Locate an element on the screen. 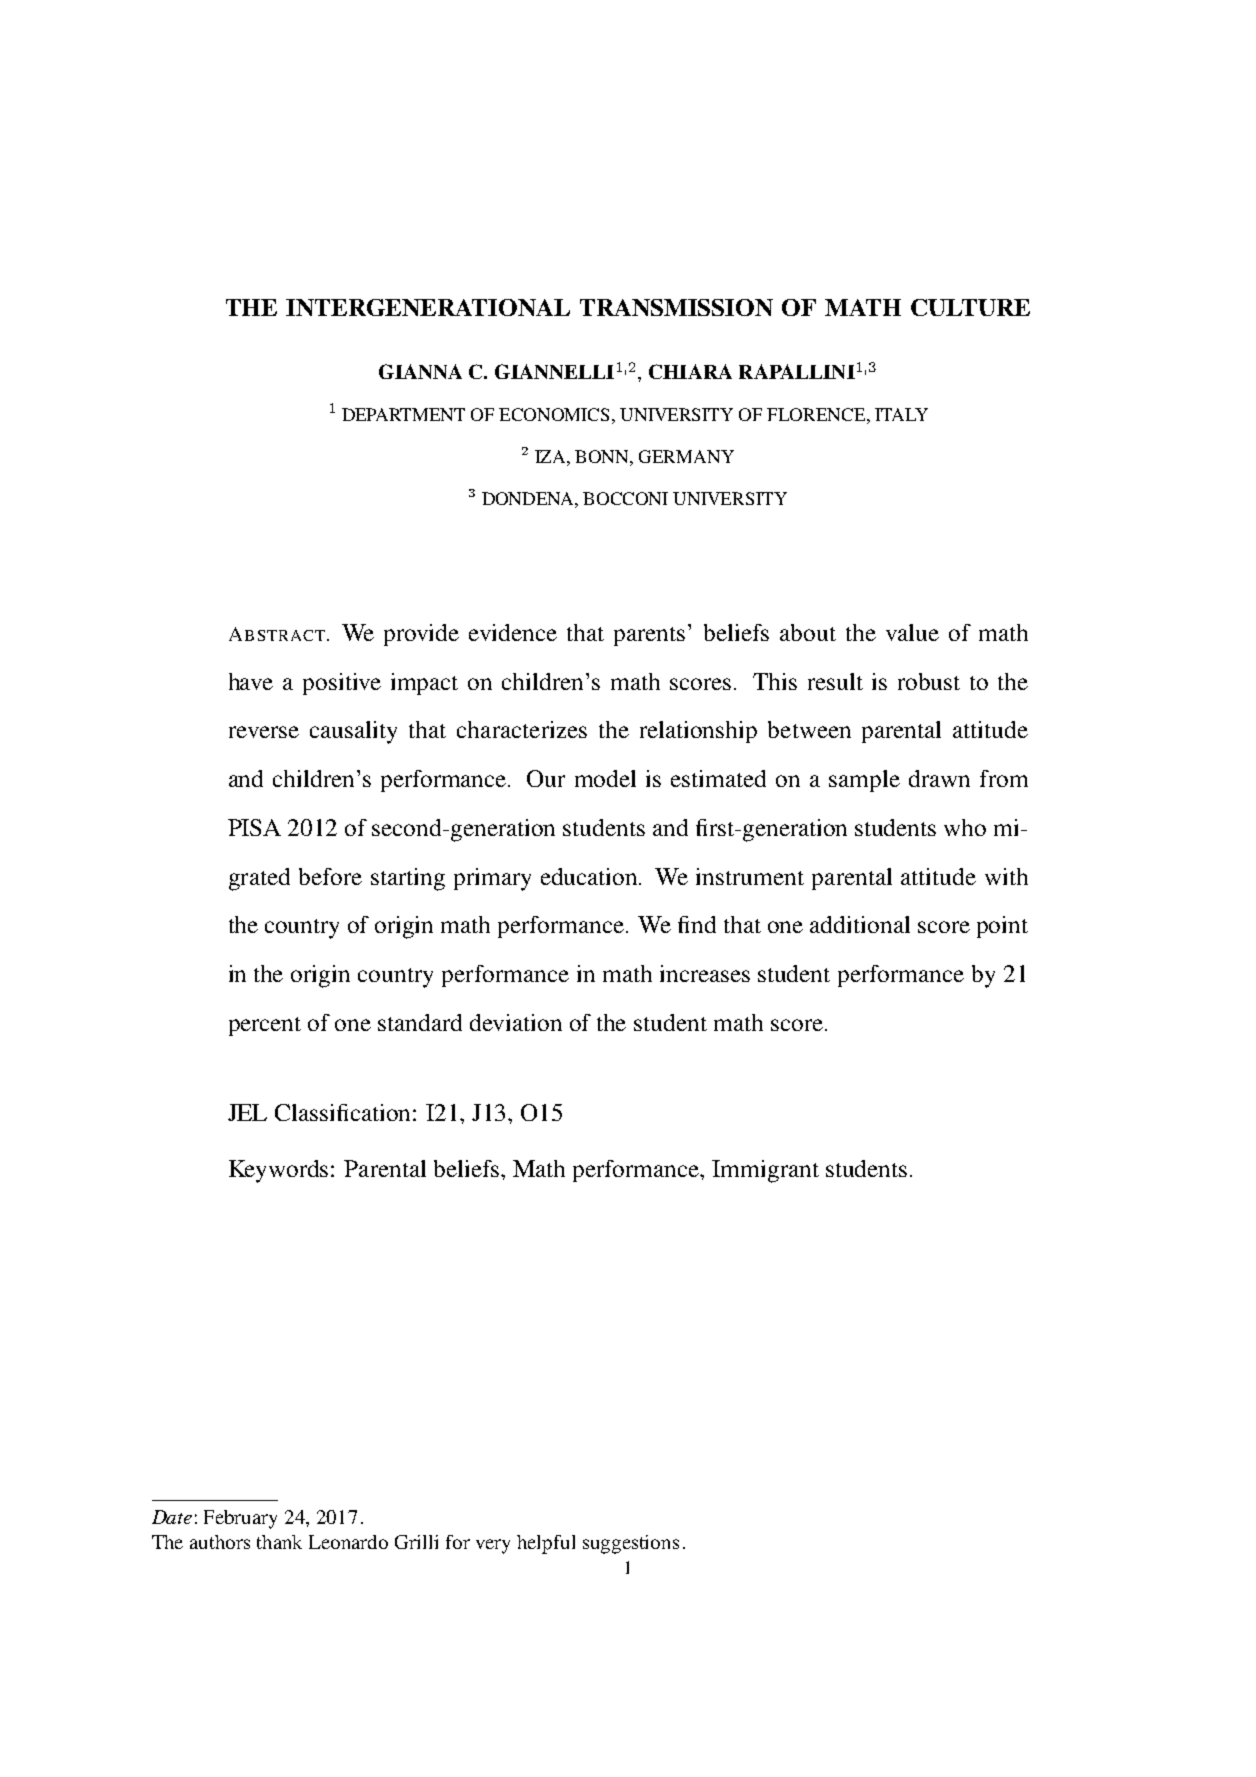  deviation is located at coordinates (516, 1022).
